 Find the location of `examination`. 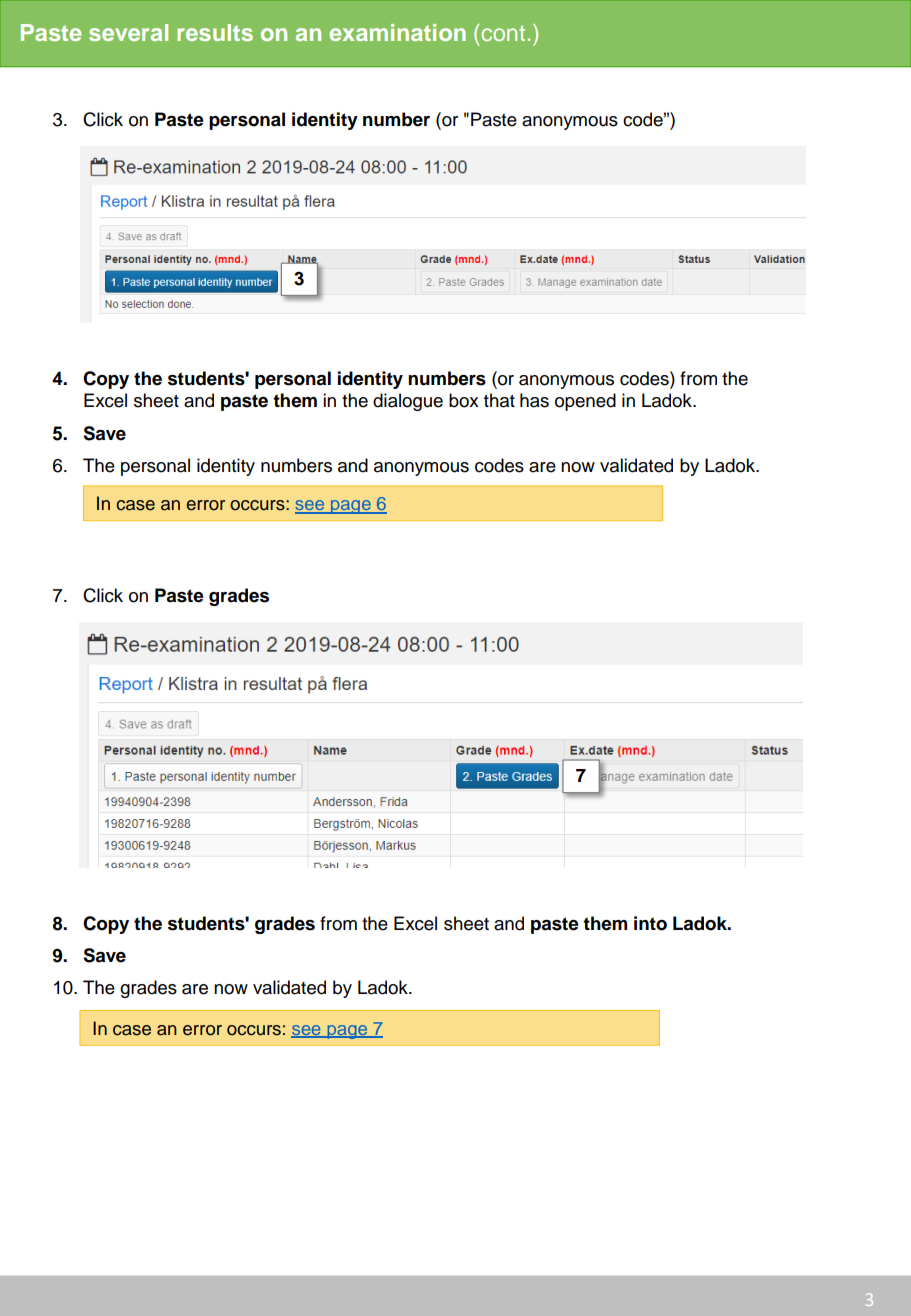

examination is located at coordinates (397, 32).
